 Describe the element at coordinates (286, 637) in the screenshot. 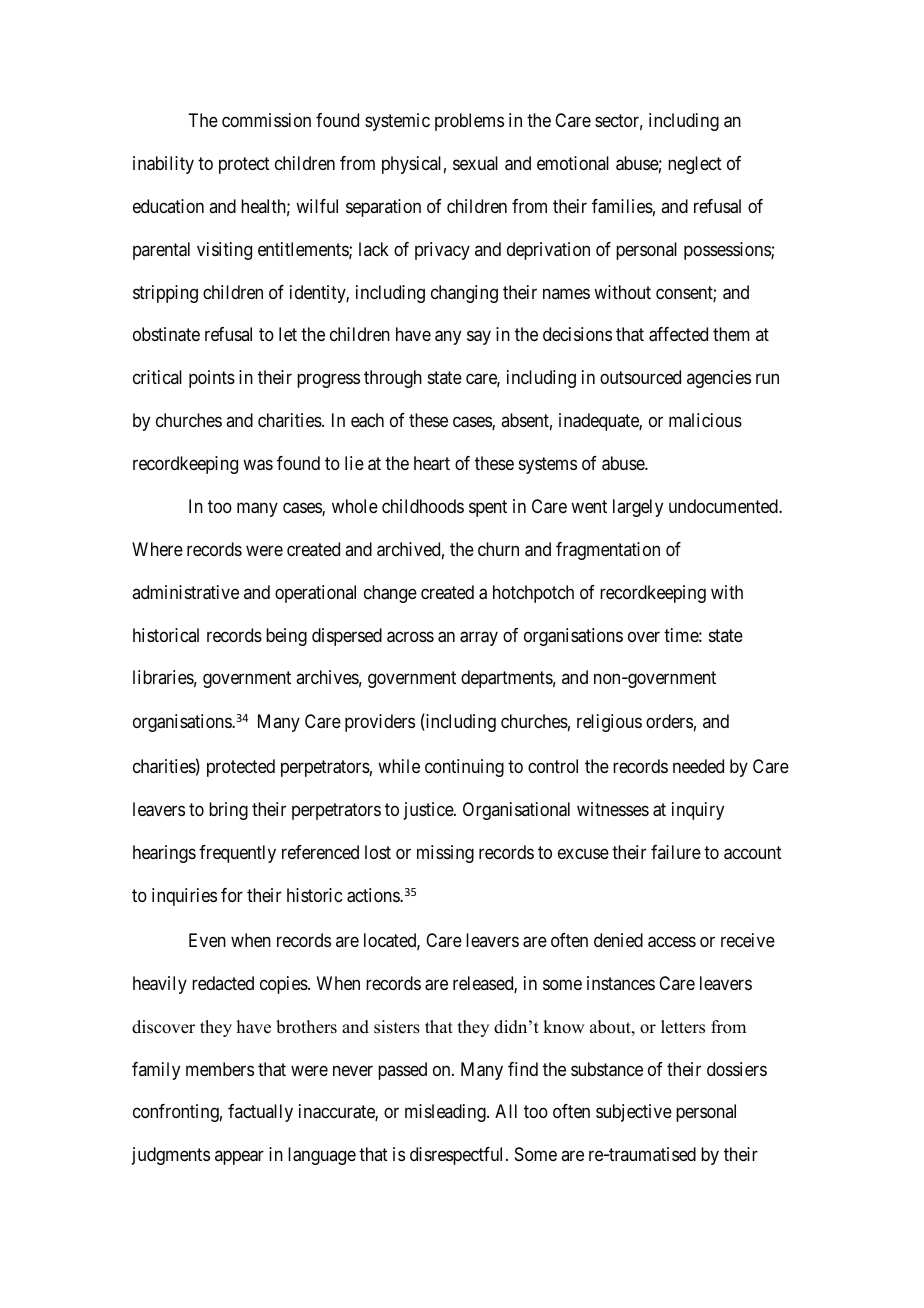

I see `being` at that location.
